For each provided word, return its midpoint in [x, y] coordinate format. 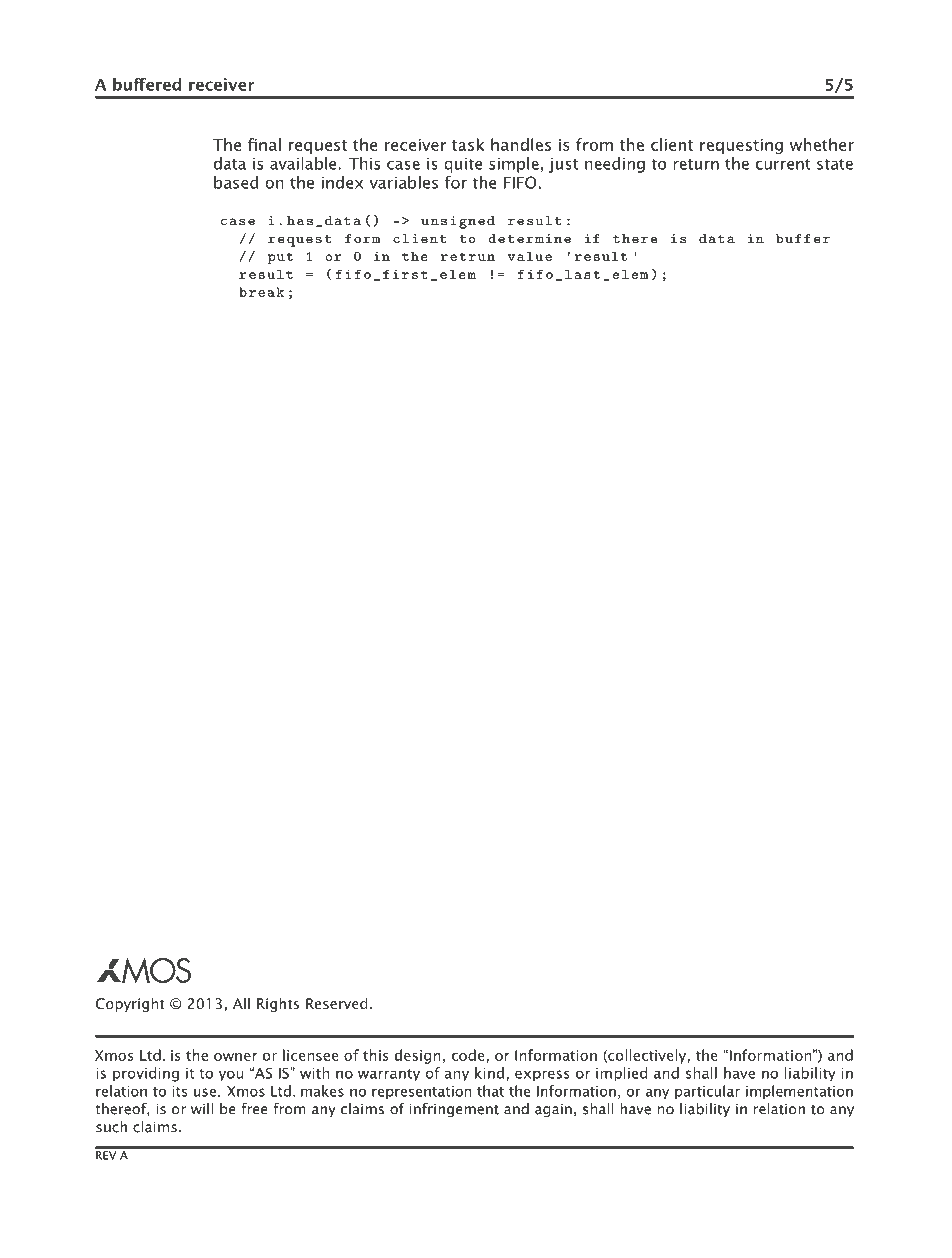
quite [463, 165]
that [490, 1091]
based [236, 182]
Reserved [337, 1003]
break [261, 292]
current [783, 164]
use [205, 1092]
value [530, 256]
